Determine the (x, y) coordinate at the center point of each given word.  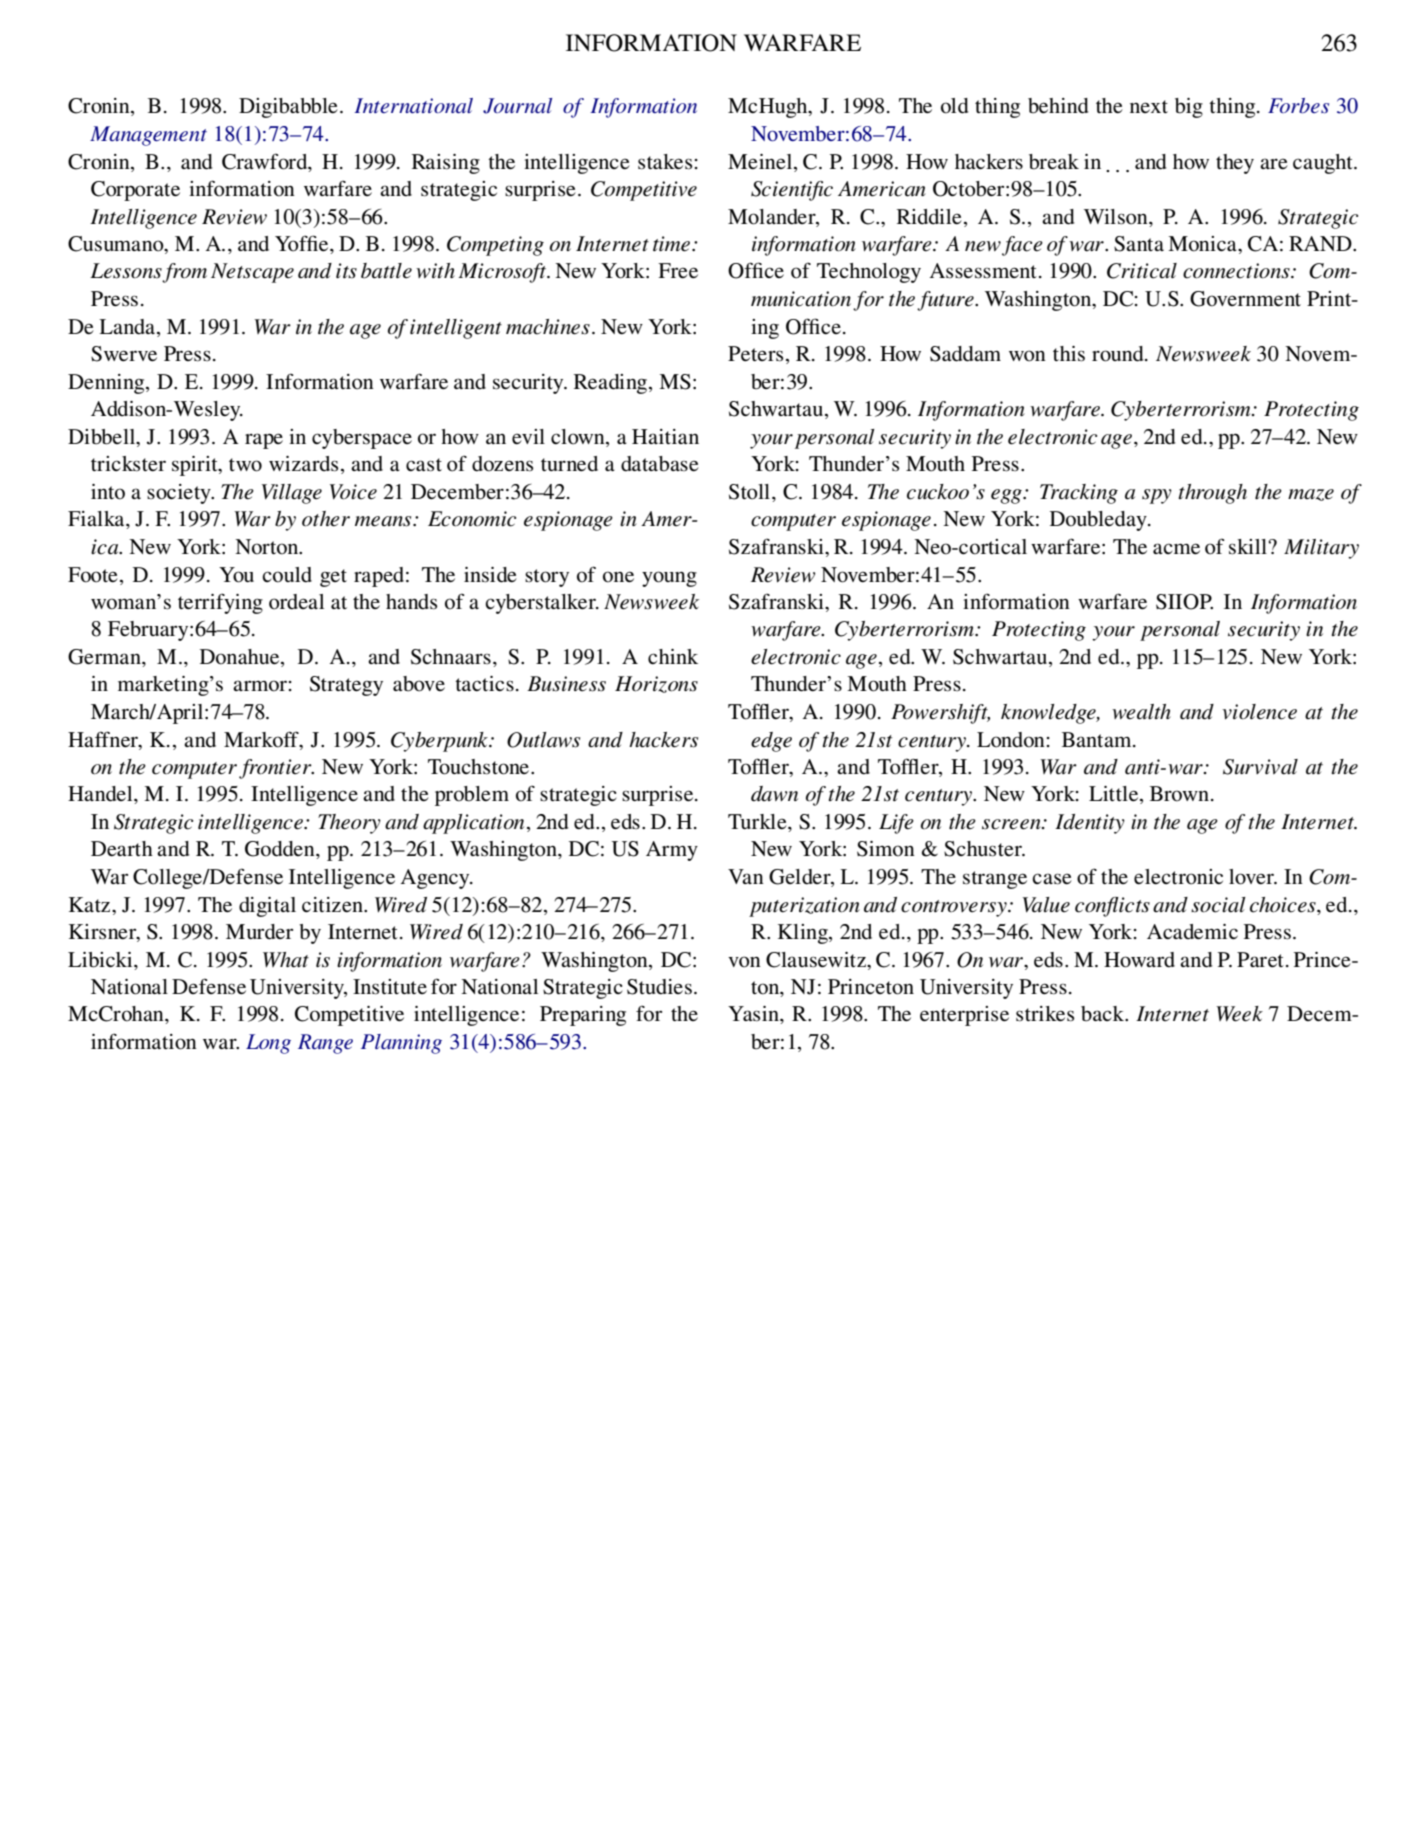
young (669, 579)
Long (268, 1044)
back (1104, 1014)
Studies (659, 987)
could (287, 575)
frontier (276, 769)
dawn (774, 794)
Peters (755, 354)
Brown (1181, 794)
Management (148, 136)
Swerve (124, 354)
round (1119, 354)
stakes (665, 162)
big (1189, 108)
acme (1176, 549)
